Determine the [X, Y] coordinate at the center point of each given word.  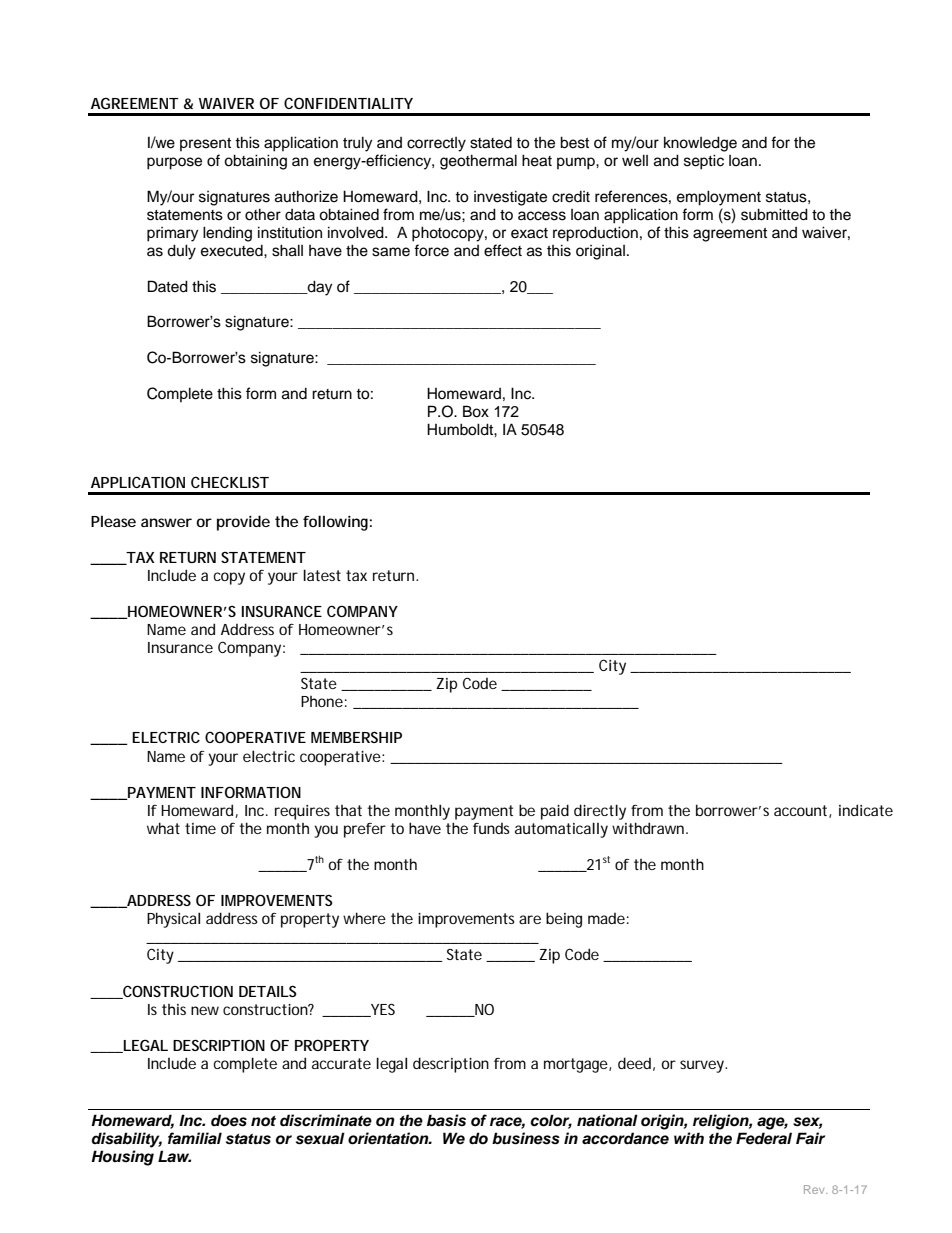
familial [195, 1138]
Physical [173, 920]
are [530, 919]
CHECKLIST [230, 482]
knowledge [700, 144]
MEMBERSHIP [356, 737]
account [802, 811]
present [205, 144]
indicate [866, 810]
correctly [436, 144]
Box [476, 411]
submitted [774, 214]
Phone [322, 701]
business [526, 1138]
